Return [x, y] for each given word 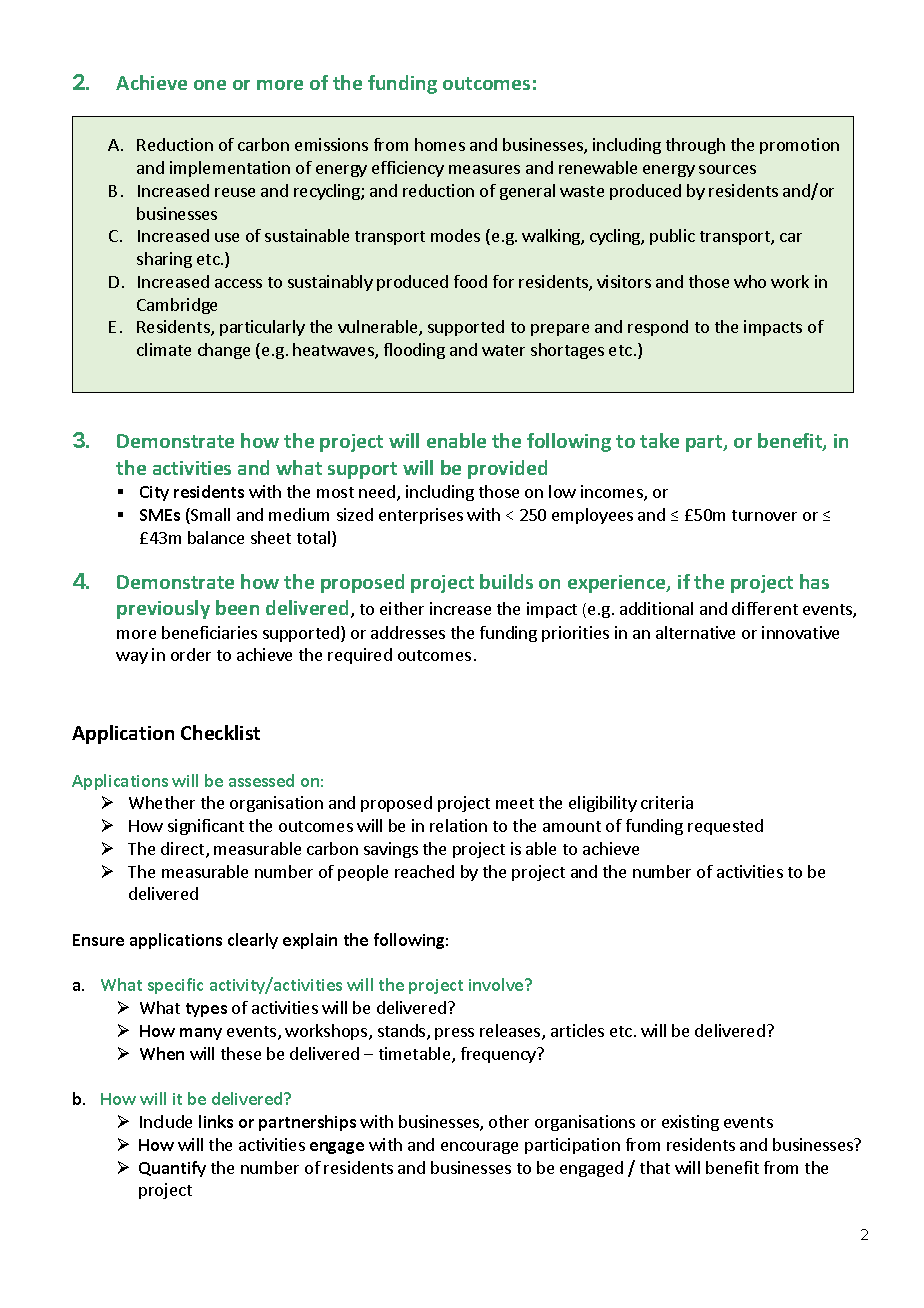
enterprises [421, 516]
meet [515, 803]
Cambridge [177, 306]
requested [725, 827]
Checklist [220, 732]
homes [440, 144]
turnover [764, 515]
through [695, 146]
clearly [253, 941]
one [210, 85]
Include [166, 1121]
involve [497, 984]
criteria [667, 802]
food [470, 281]
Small [209, 516]
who [750, 281]
